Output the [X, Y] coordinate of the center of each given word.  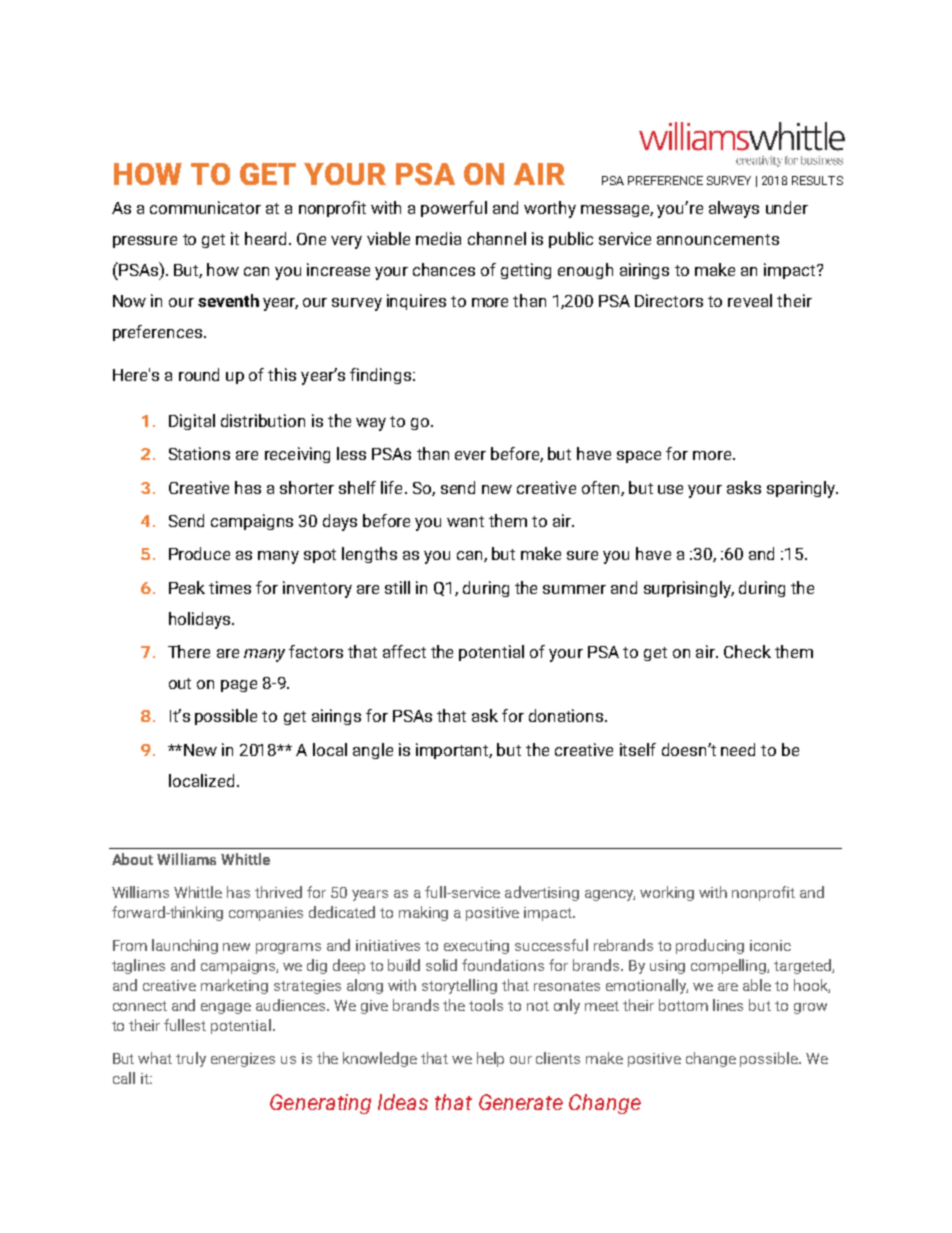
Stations [199, 453]
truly [191, 1059]
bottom [683, 1005]
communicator [205, 207]
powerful [454, 209]
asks [744, 487]
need [738, 749]
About [132, 859]
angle [373, 751]
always [734, 209]
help [490, 1059]
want [465, 521]
